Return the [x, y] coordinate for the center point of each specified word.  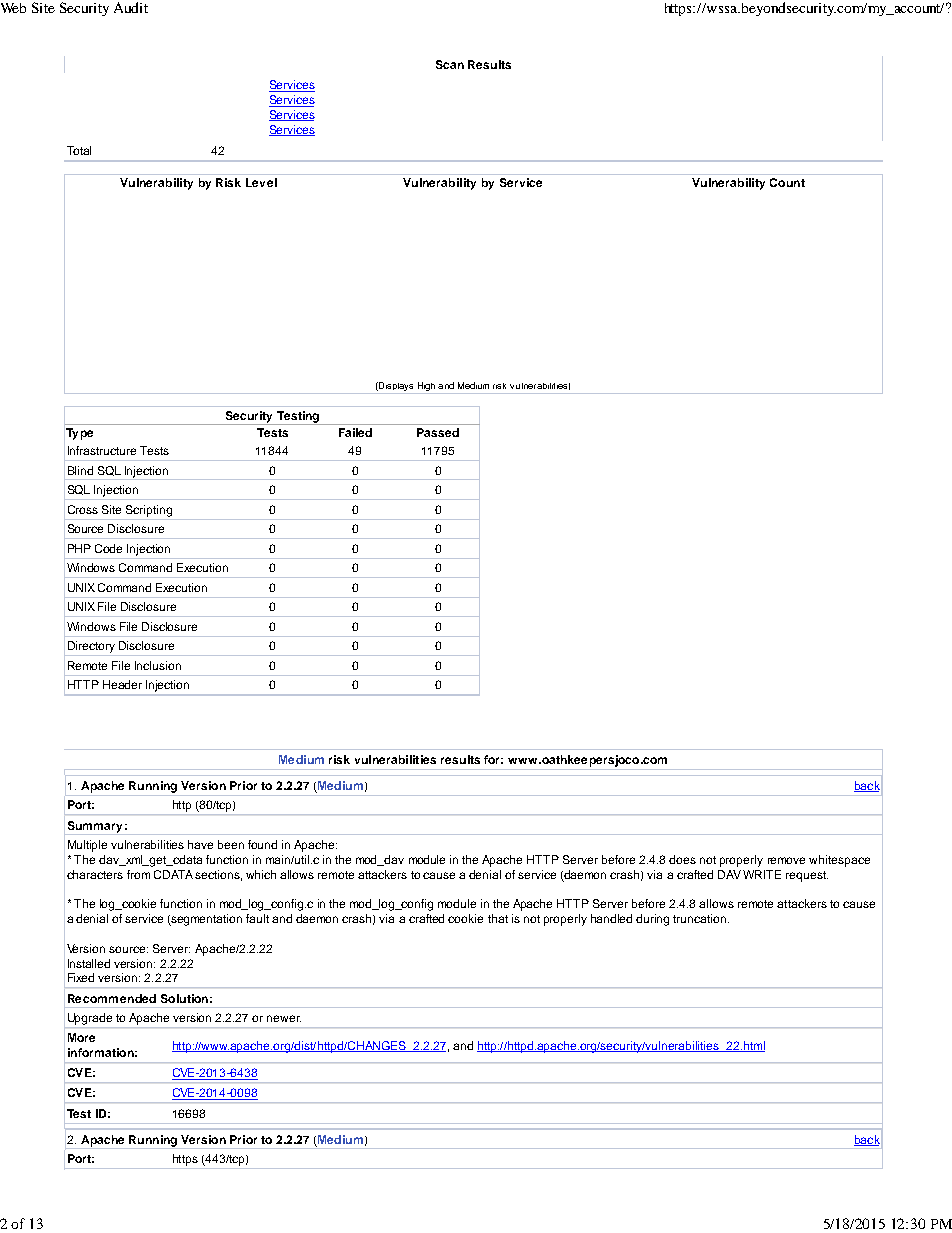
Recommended [112, 998]
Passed [438, 432]
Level [261, 182]
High [426, 386]
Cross [83, 509]
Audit [131, 7]
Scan [450, 64]
